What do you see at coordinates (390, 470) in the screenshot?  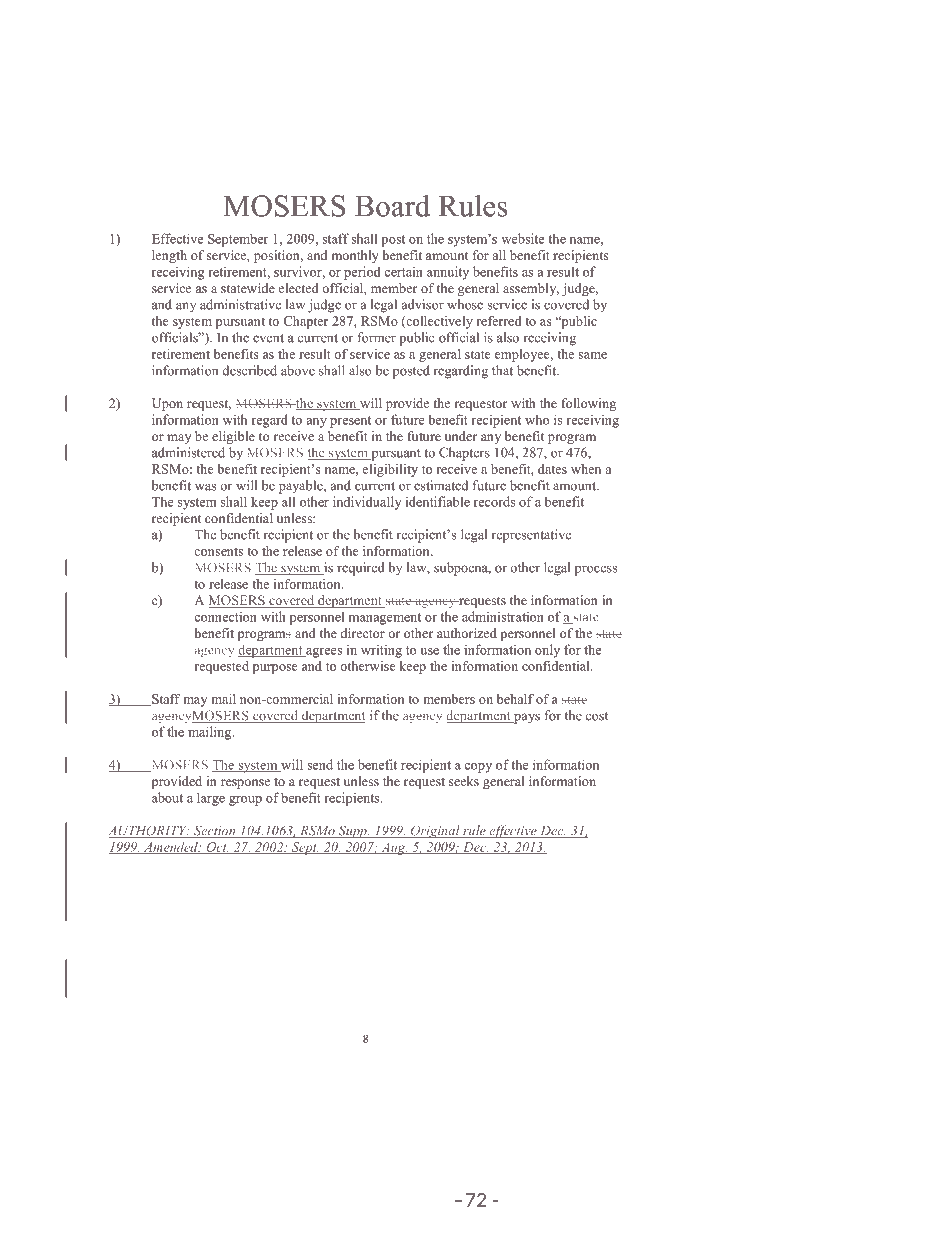 I see `eligibility` at bounding box center [390, 470].
